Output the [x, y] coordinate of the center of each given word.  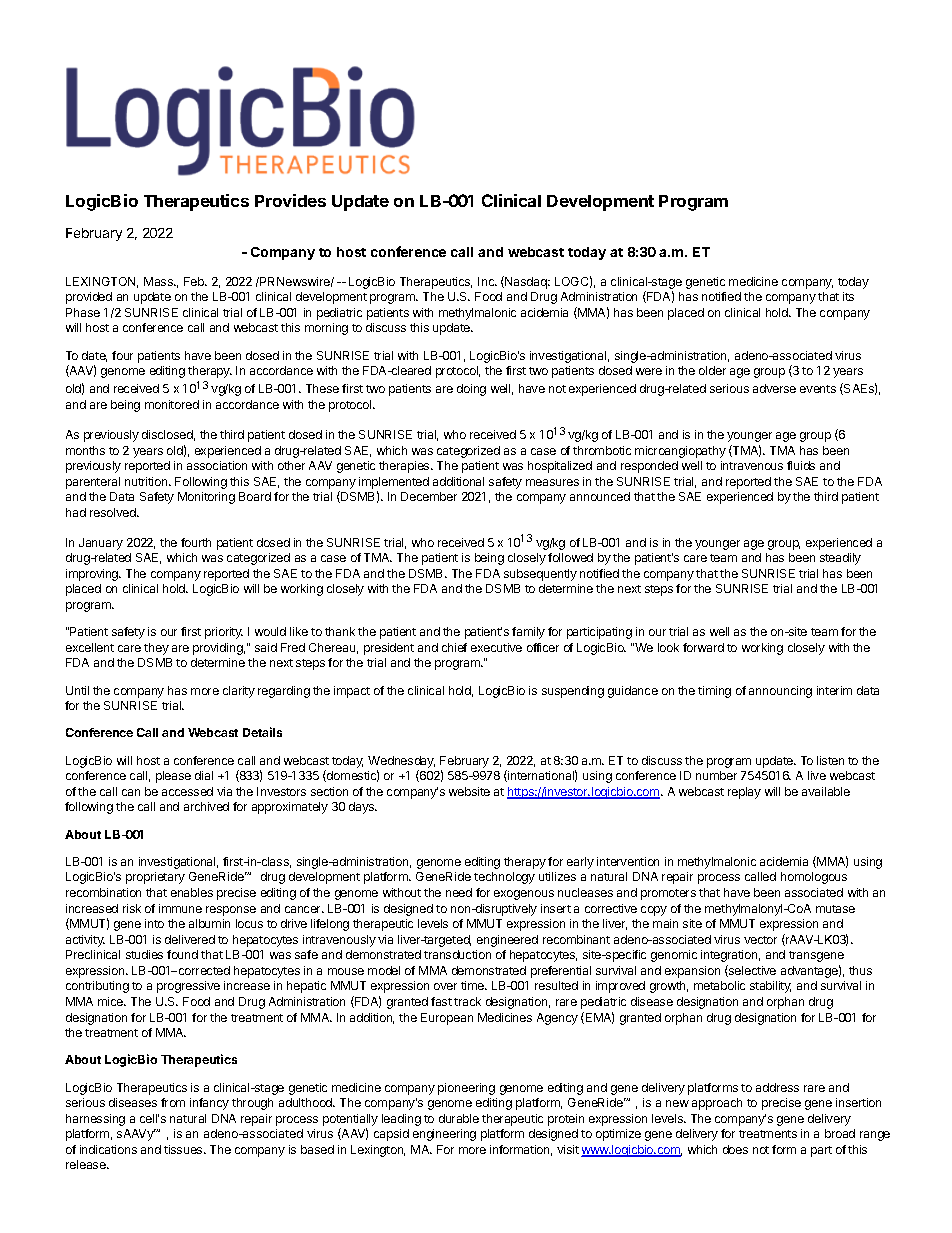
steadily [840, 559]
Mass [159, 281]
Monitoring [206, 498]
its [848, 296]
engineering [444, 1135]
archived [206, 806]
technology [504, 878]
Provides [290, 200]
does [735, 1149]
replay [744, 793]
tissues [184, 1149]
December [429, 496]
